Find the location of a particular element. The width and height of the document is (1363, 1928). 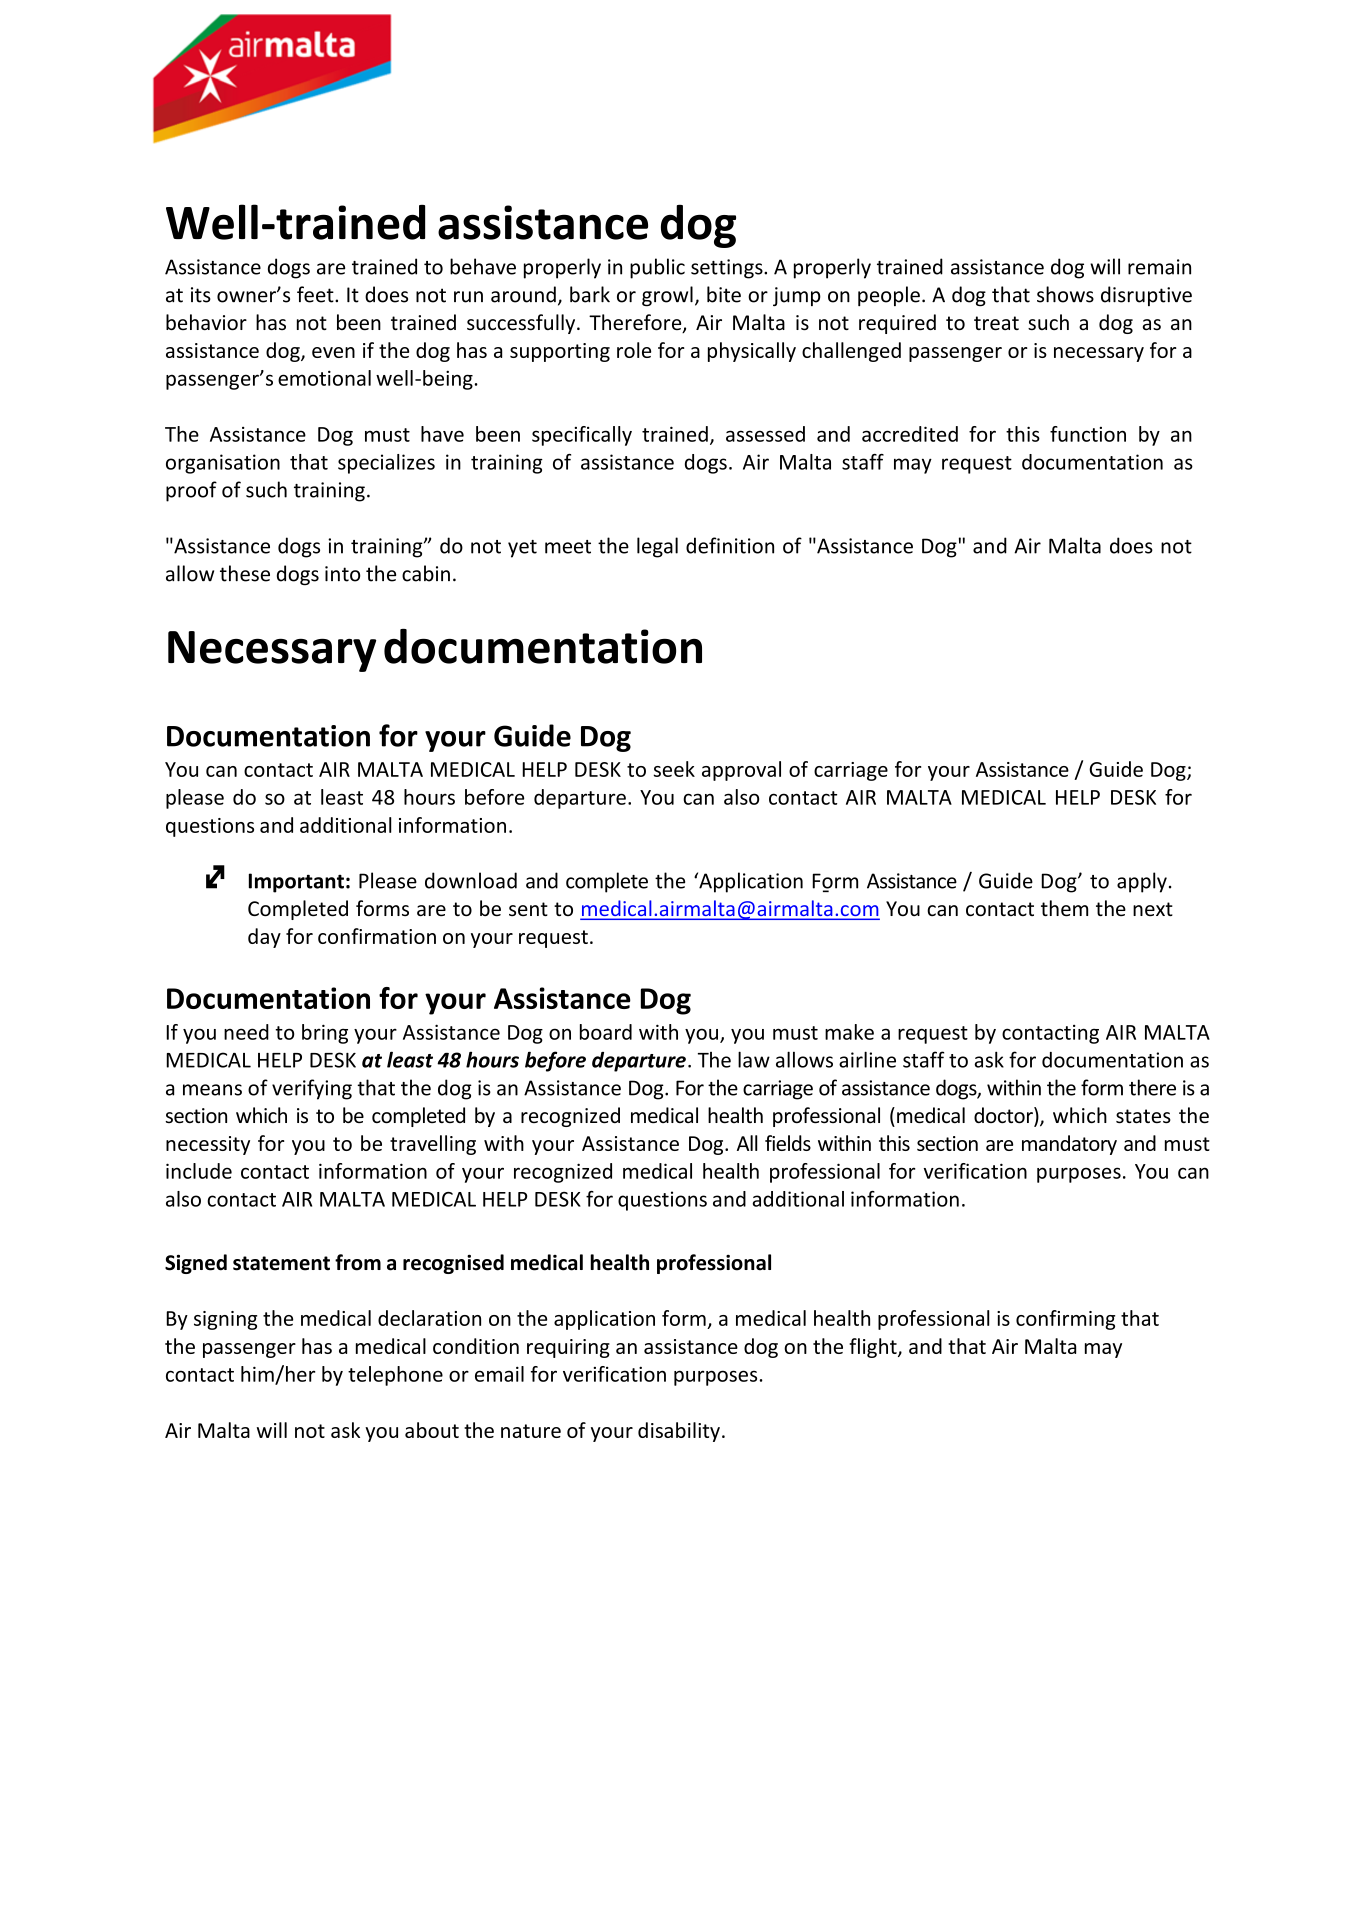

disability is located at coordinates (679, 1432).
